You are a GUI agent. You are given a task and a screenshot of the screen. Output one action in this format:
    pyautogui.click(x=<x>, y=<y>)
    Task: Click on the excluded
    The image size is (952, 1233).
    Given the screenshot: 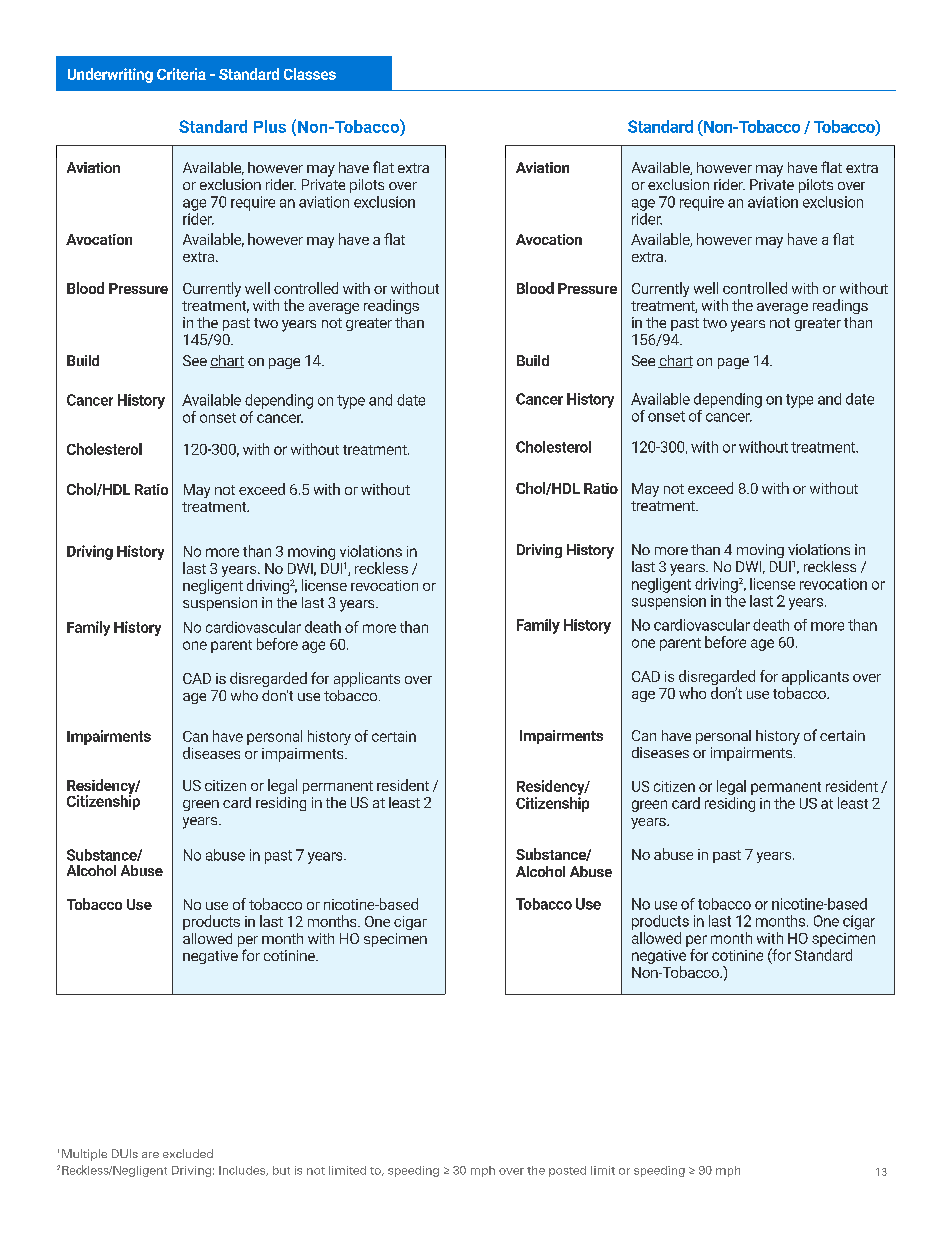 What is the action you would take?
    pyautogui.click(x=188, y=1153)
